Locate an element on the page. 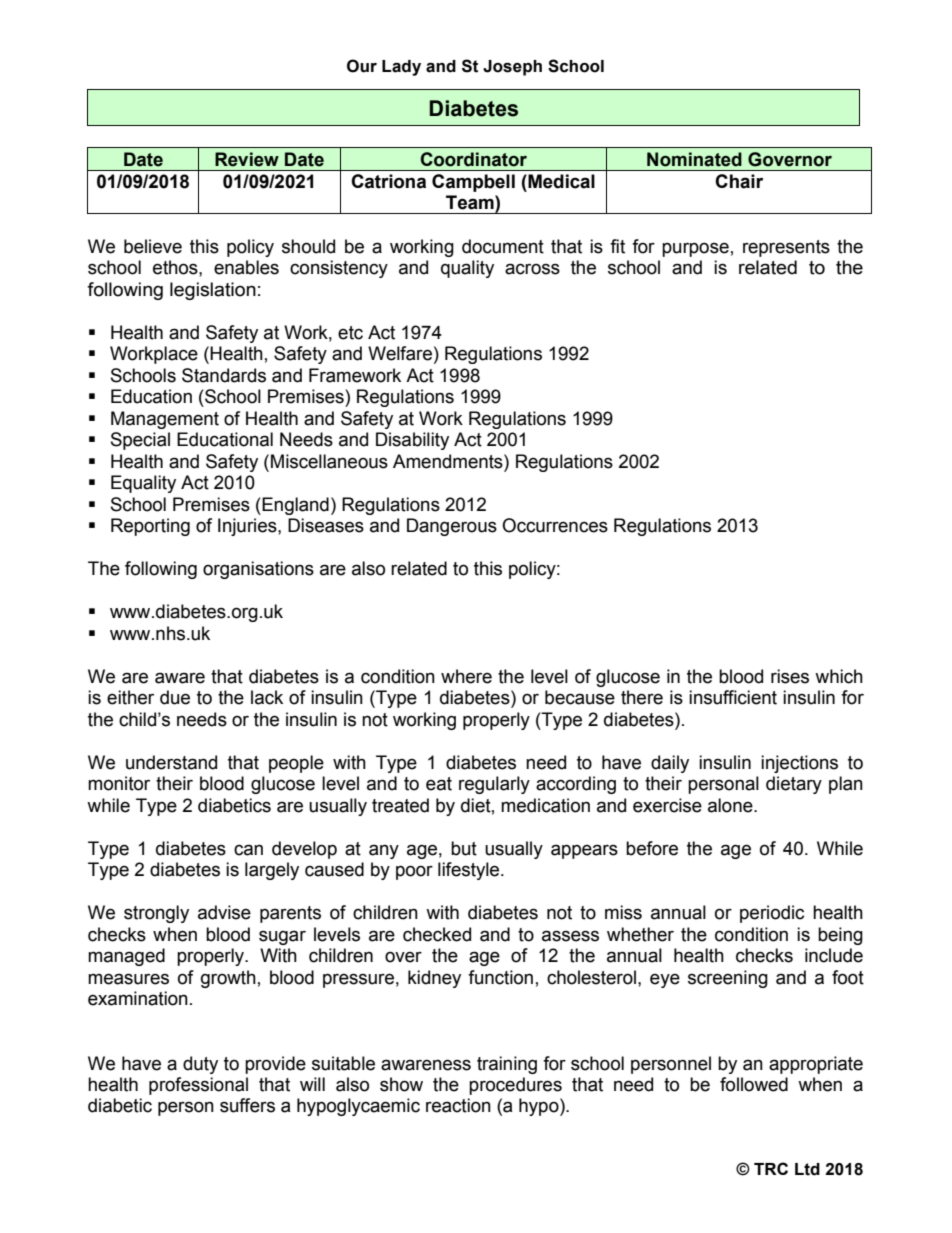 The width and height of the document is (952, 1233). Joseph is located at coordinates (512, 68).
